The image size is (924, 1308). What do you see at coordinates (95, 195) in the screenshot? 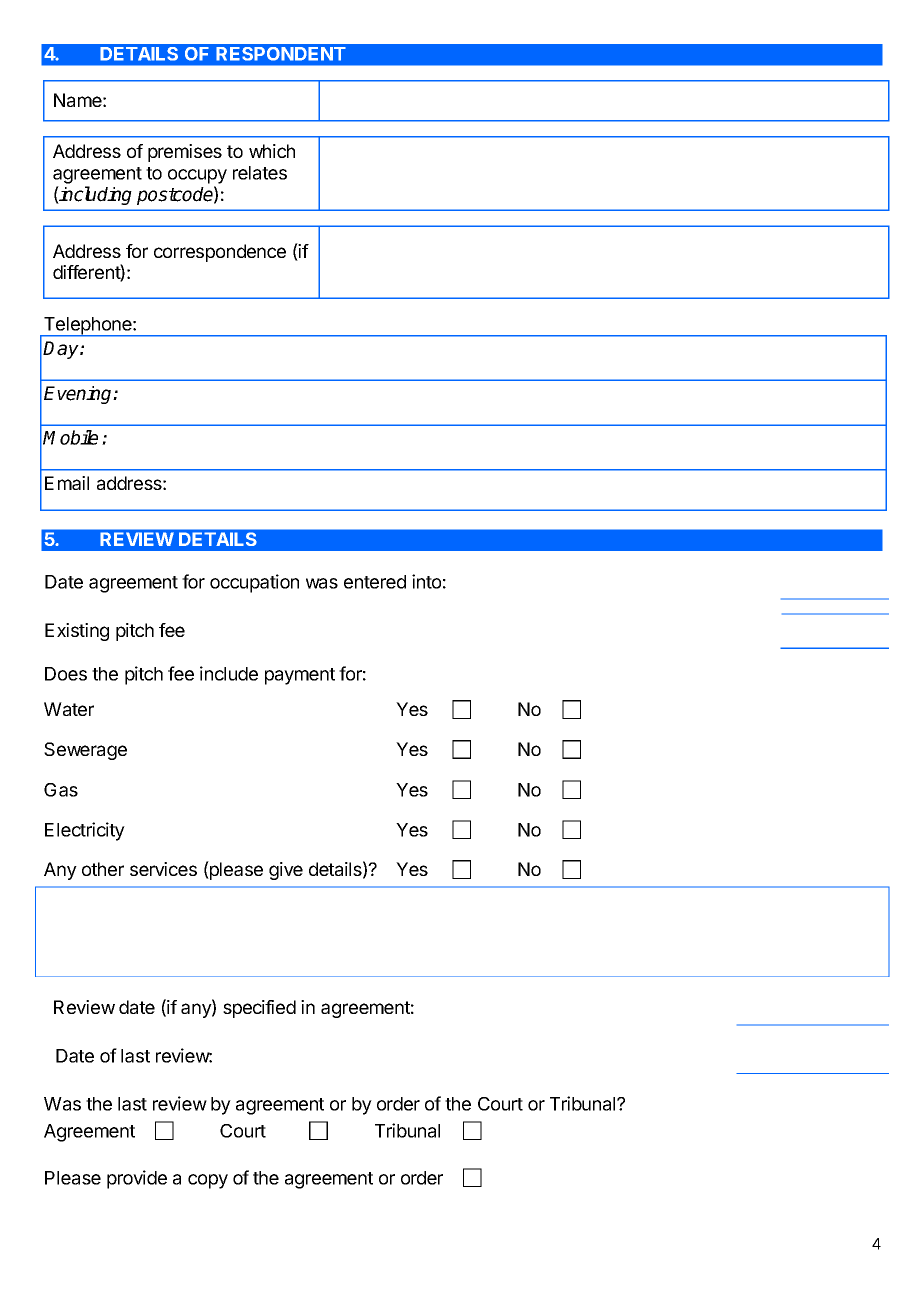
I see `including` at bounding box center [95, 195].
